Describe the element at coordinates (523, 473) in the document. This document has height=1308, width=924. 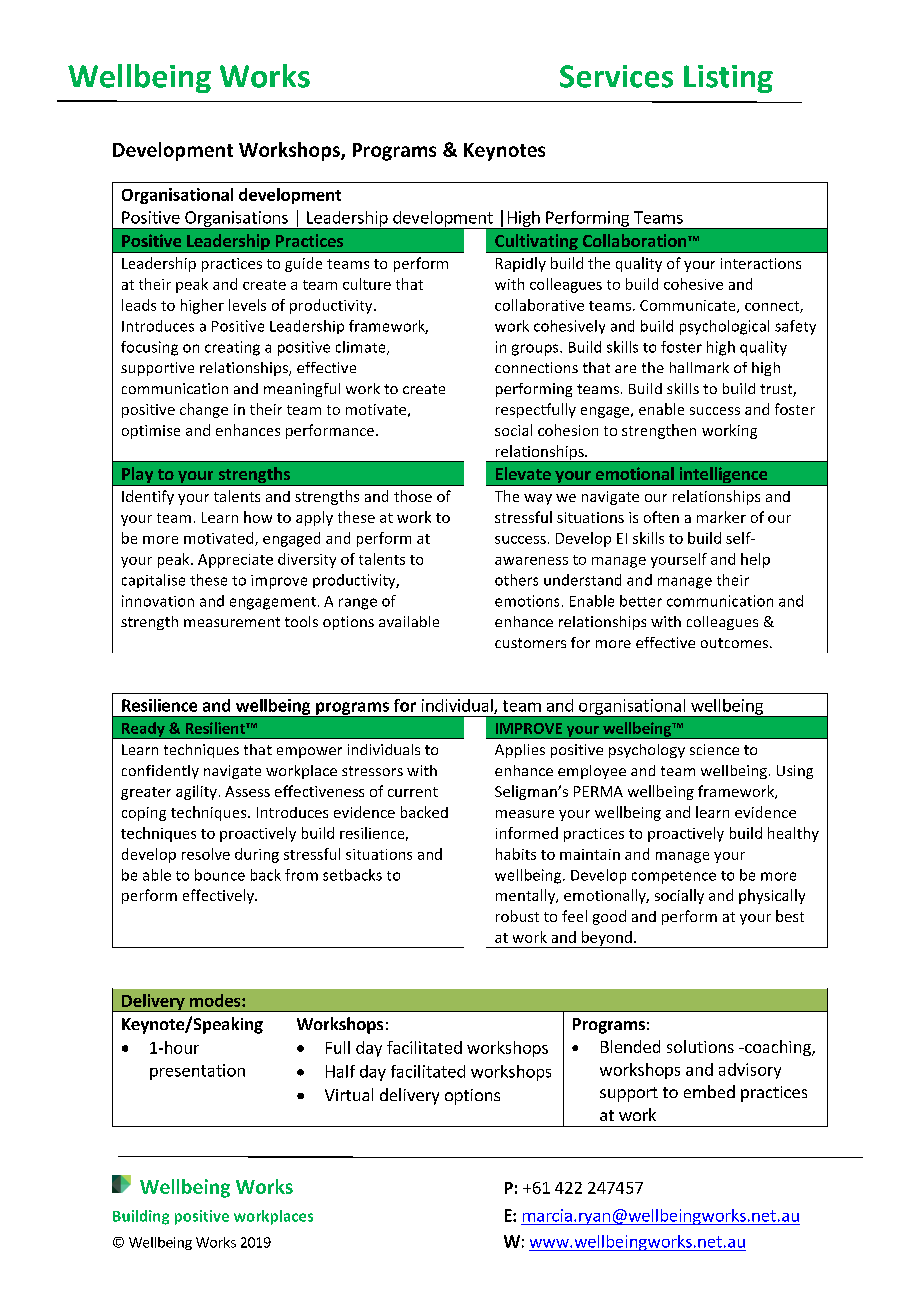
I see `Elevate` at that location.
